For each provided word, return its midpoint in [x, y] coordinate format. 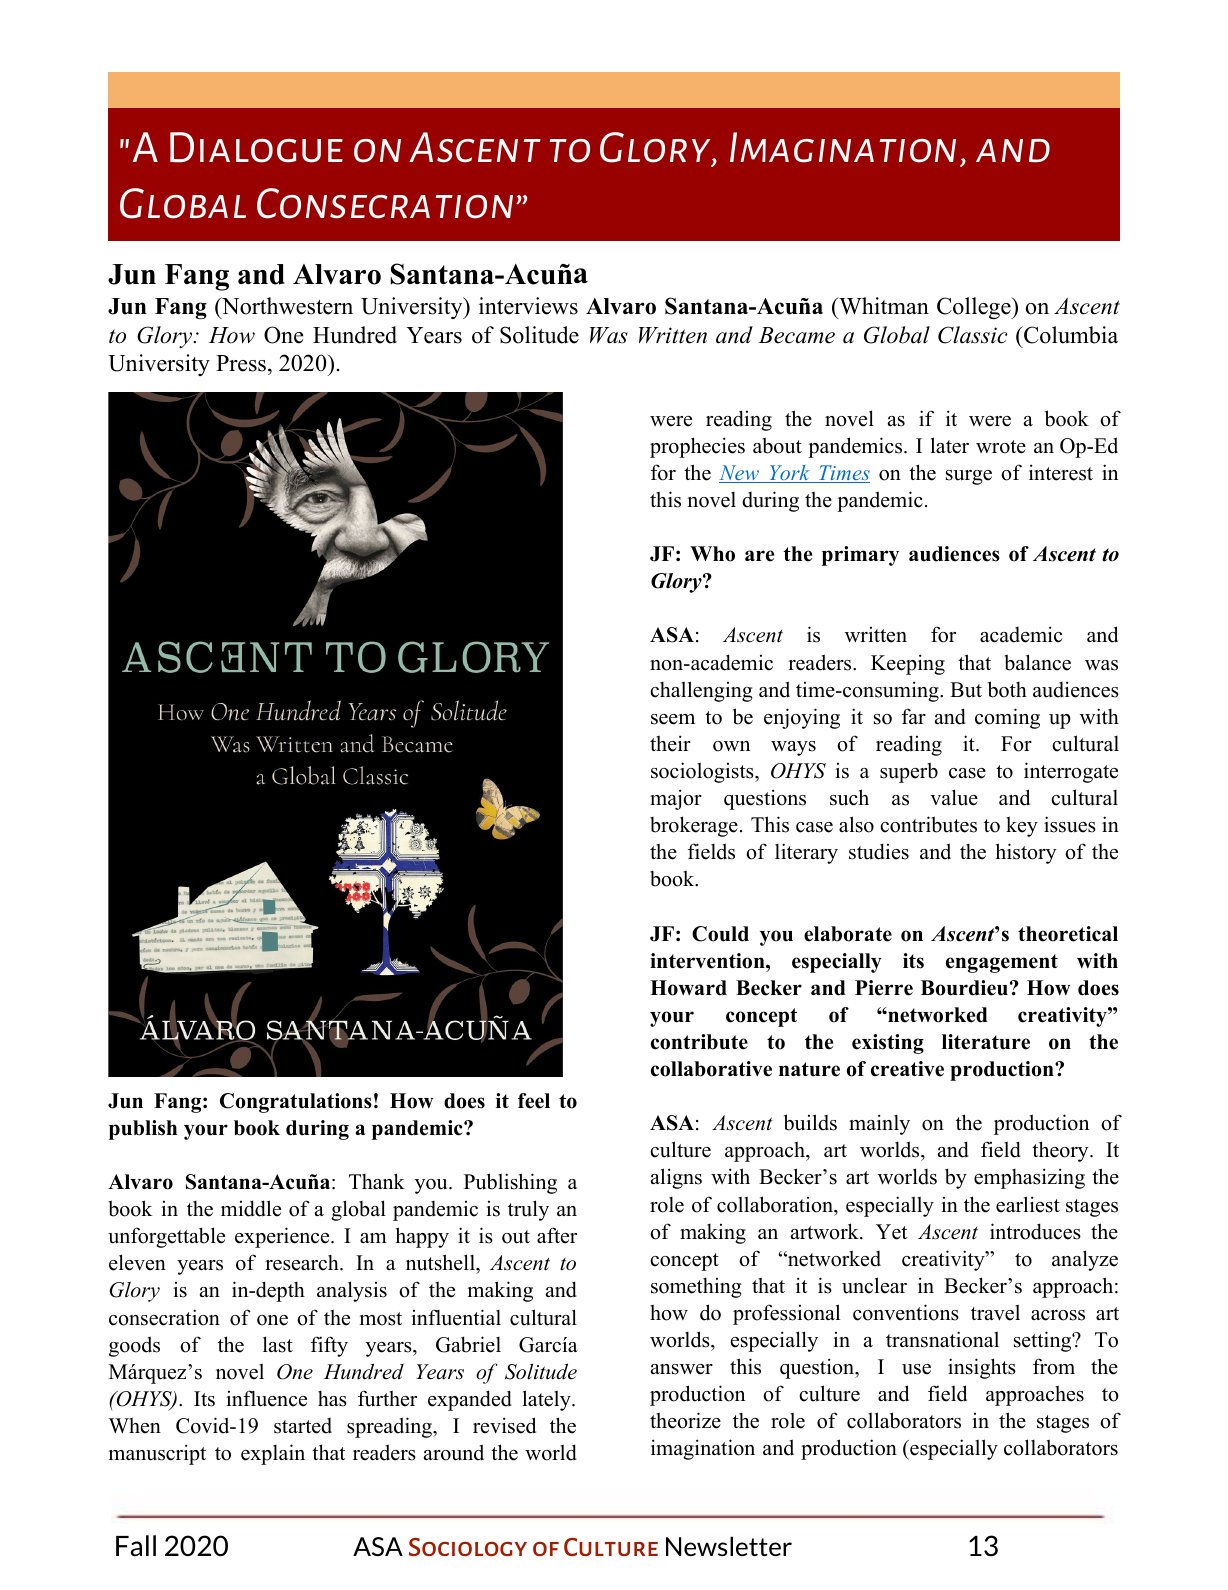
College [975, 308]
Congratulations [296, 1103]
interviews [528, 306]
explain [273, 1454]
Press [241, 363]
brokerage [694, 826]
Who [712, 554]
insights [982, 1368]
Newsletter [729, 1546]
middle [251, 1208]
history [1026, 853]
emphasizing [1029, 1178]
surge [969, 477]
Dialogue [256, 147]
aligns [676, 1178]
